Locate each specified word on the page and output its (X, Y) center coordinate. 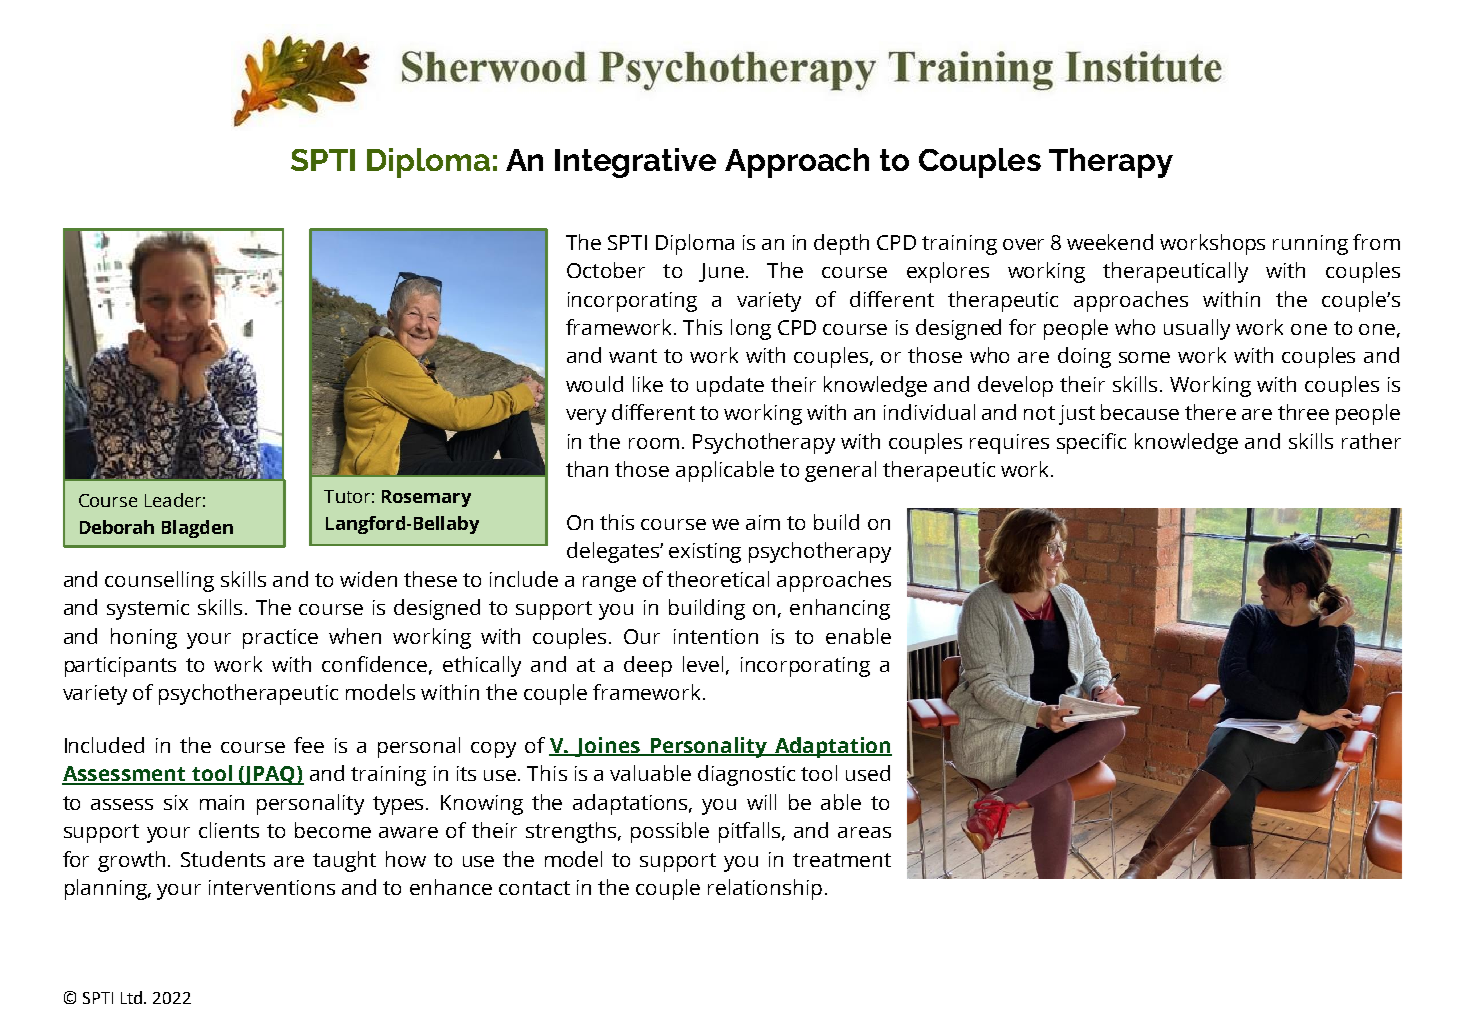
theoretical (718, 579)
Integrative (635, 163)
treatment (842, 860)
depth (841, 244)
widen (368, 579)
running (1310, 245)
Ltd (133, 997)
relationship (765, 889)
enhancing (840, 609)
